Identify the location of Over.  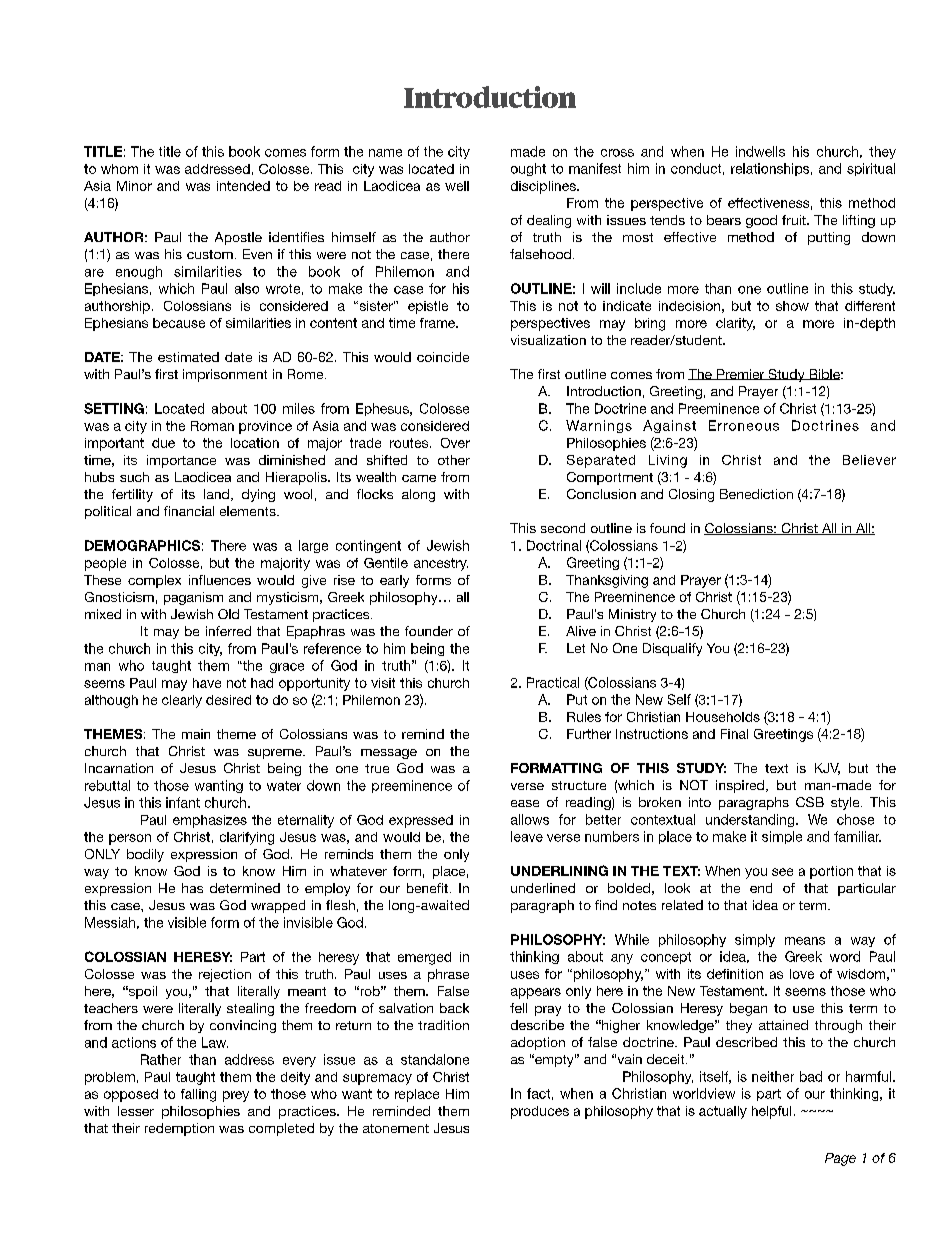
(455, 443).
